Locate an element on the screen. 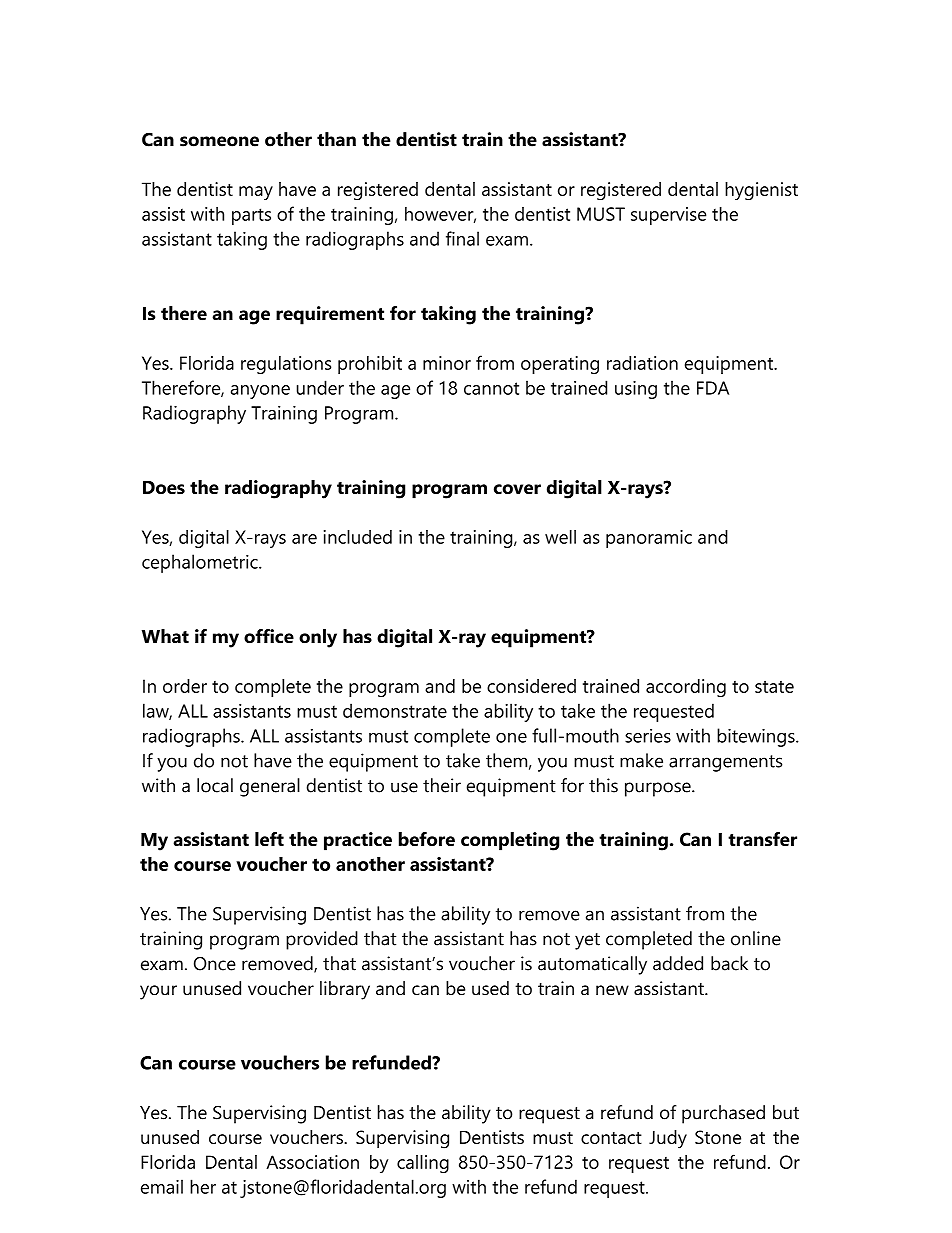  office is located at coordinates (269, 636).
